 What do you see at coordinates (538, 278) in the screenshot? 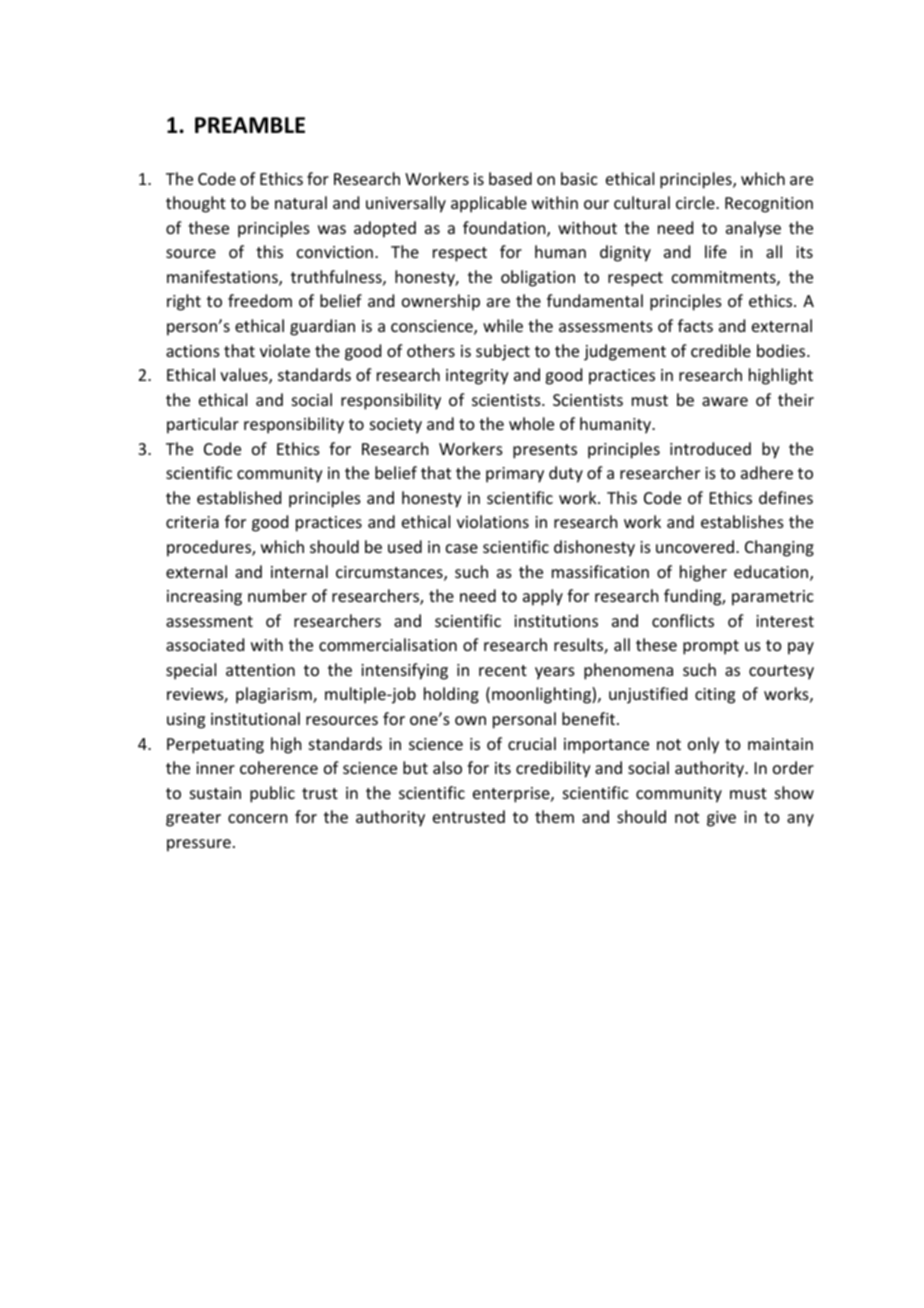
I see `obligation` at bounding box center [538, 278].
